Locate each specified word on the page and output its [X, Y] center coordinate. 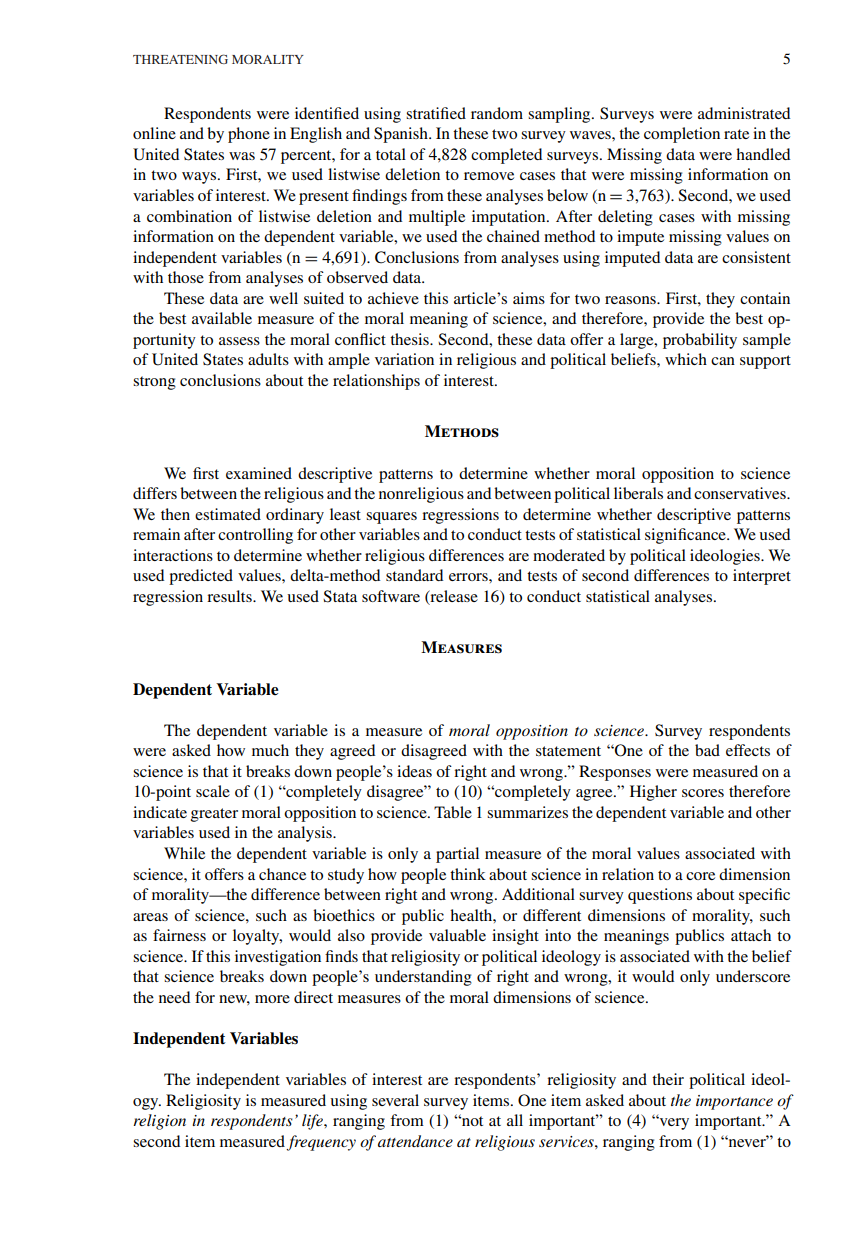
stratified [436, 113]
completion [682, 135]
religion [159, 1122]
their [668, 1079]
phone [249, 135]
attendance [415, 1141]
